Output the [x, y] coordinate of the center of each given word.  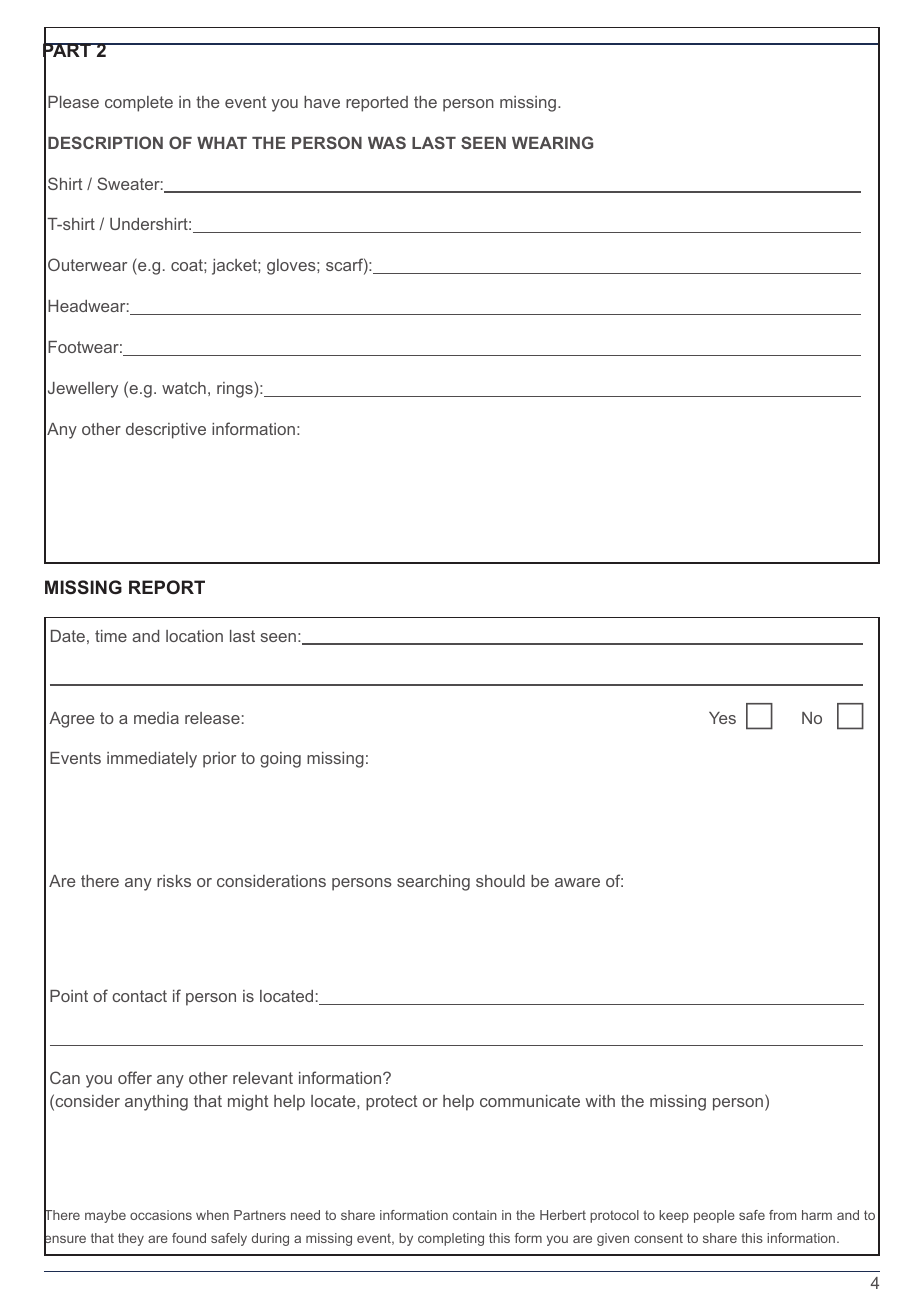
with [600, 1101]
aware [577, 882]
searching [433, 883]
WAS [387, 142]
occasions [161, 1215]
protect [392, 1103]
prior [219, 760]
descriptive [166, 431]
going [280, 760]
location [194, 636]
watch [184, 388]
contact [139, 996]
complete [139, 104]
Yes [722, 718]
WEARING [552, 142]
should [500, 881]
